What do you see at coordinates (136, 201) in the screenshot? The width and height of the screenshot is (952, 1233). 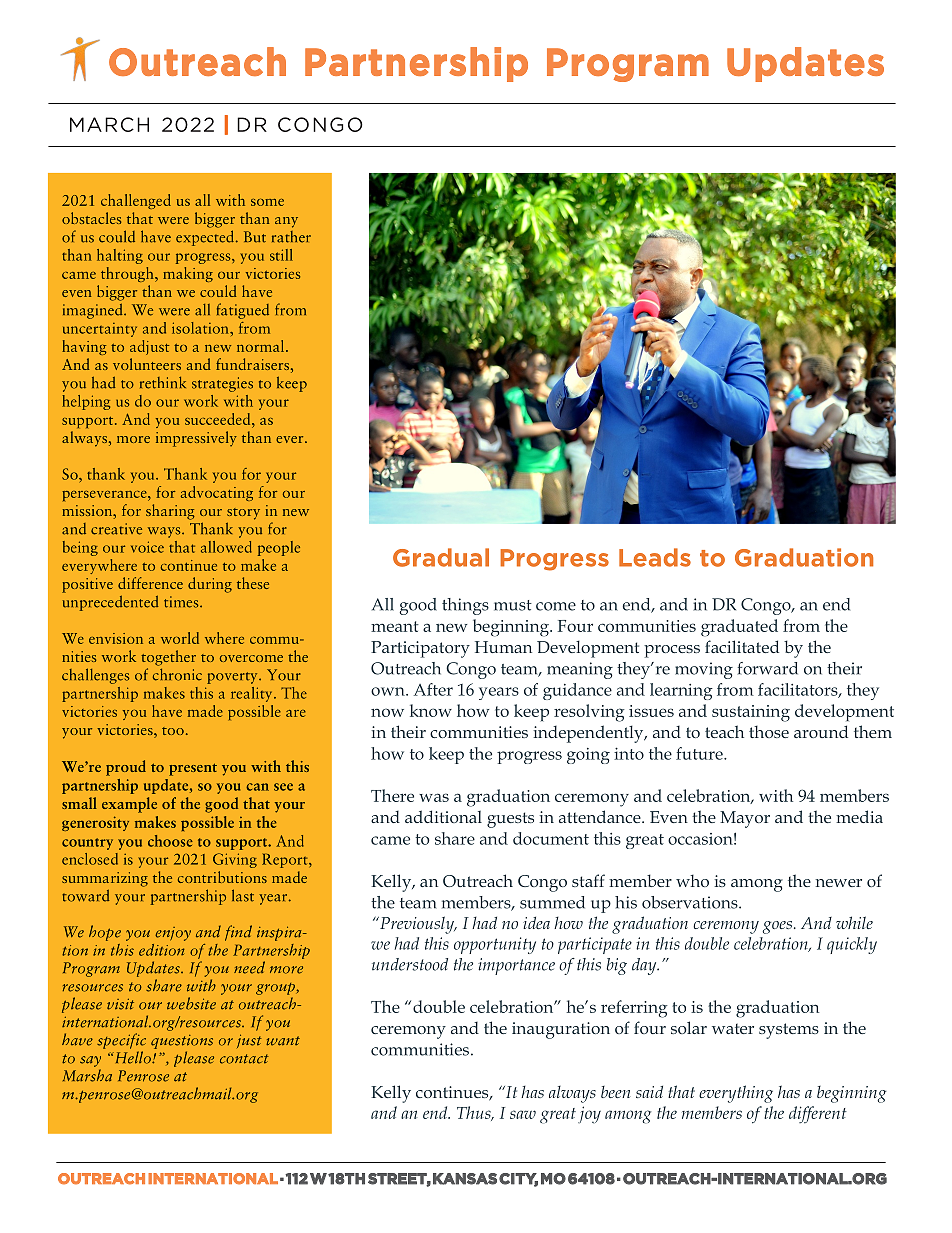 I see `challenged` at bounding box center [136, 201].
